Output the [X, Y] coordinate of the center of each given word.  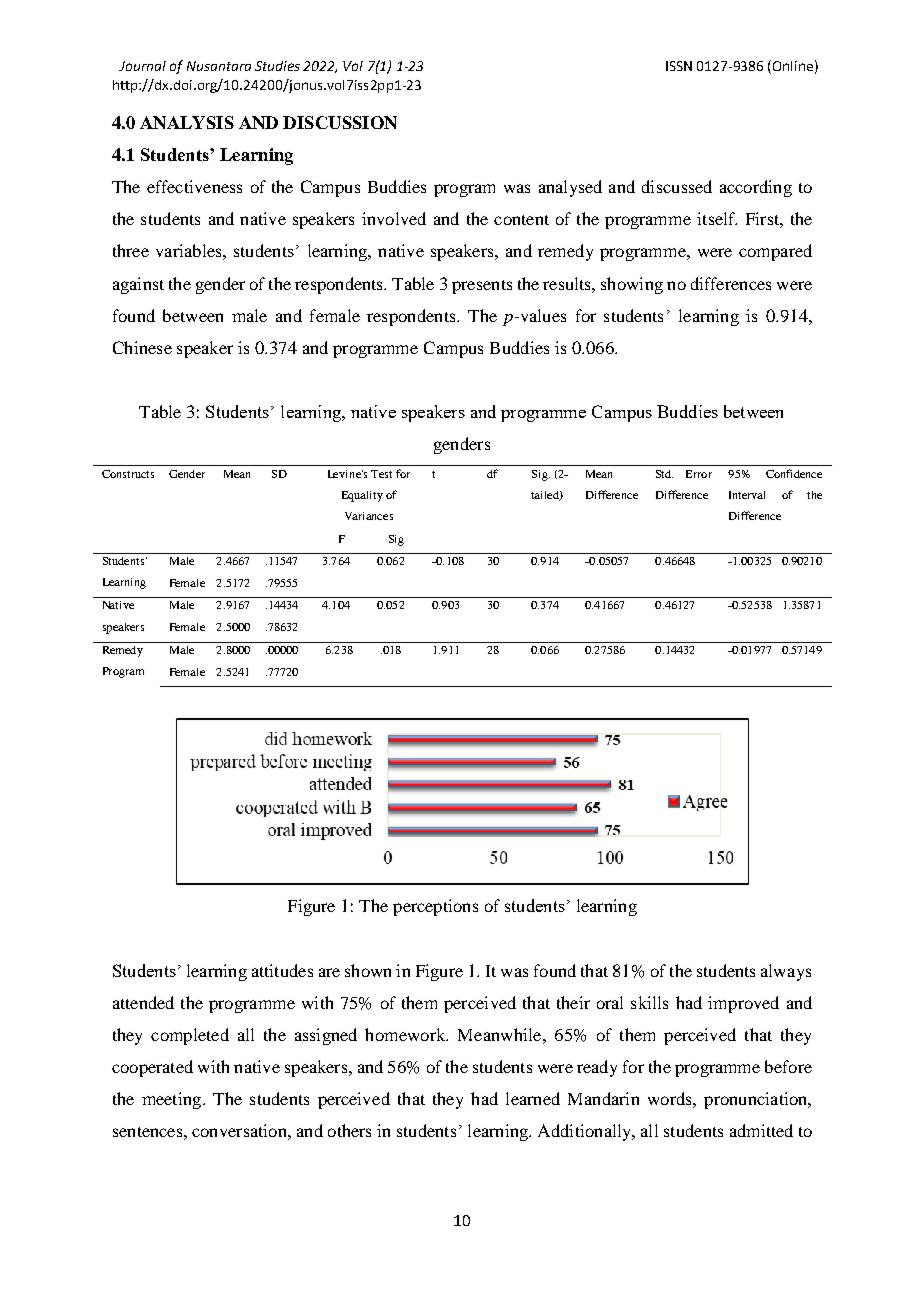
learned [533, 1098]
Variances [369, 516]
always [786, 972]
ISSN [679, 66]
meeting [173, 1100]
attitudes [282, 970]
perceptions [435, 907]
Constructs [128, 474]
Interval [747, 495]
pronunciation [757, 1100]
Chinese [142, 347]
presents [482, 287]
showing [632, 285]
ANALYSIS [187, 122]
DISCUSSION [340, 122]
